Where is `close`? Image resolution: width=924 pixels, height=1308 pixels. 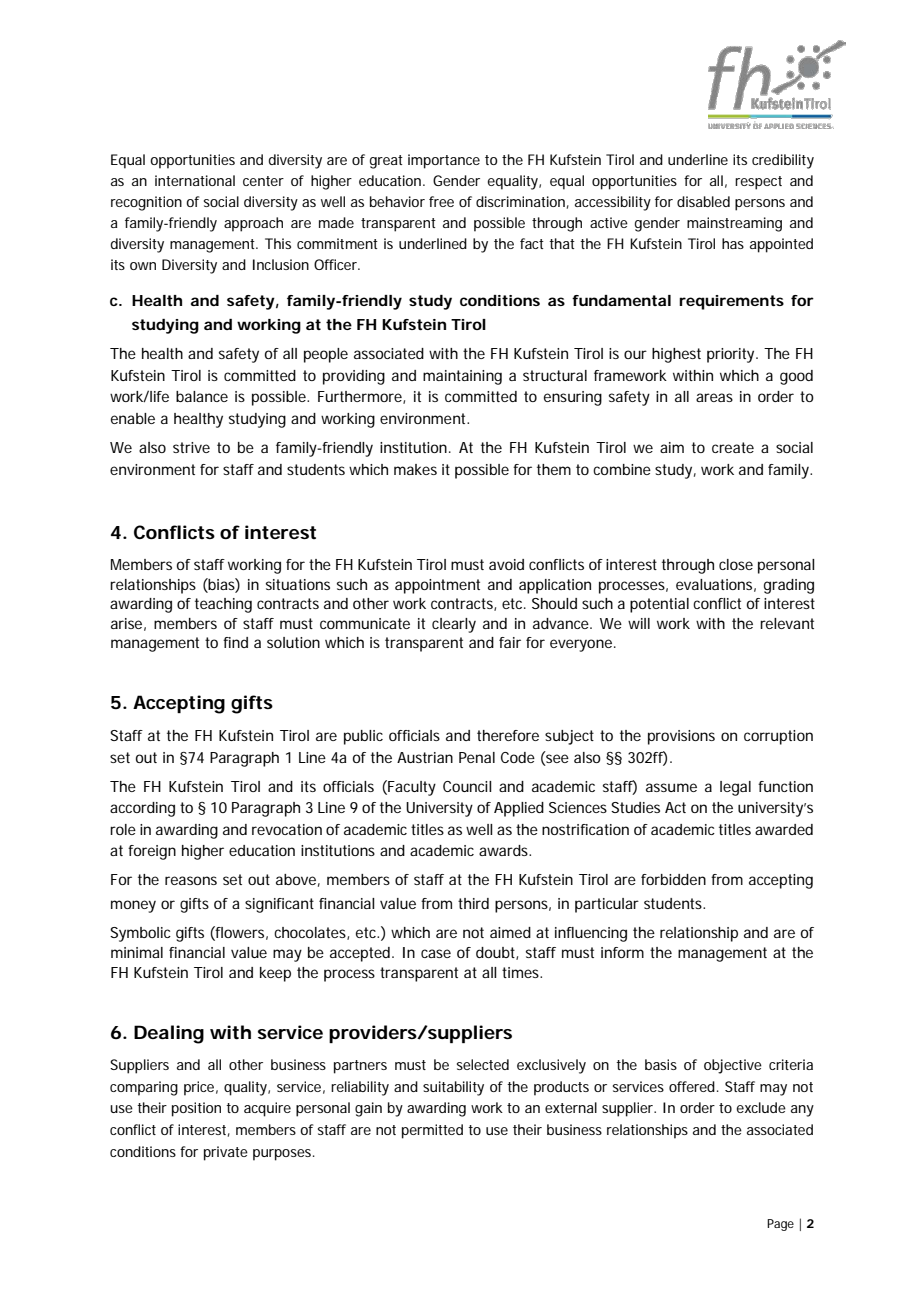
close is located at coordinates (736, 564).
